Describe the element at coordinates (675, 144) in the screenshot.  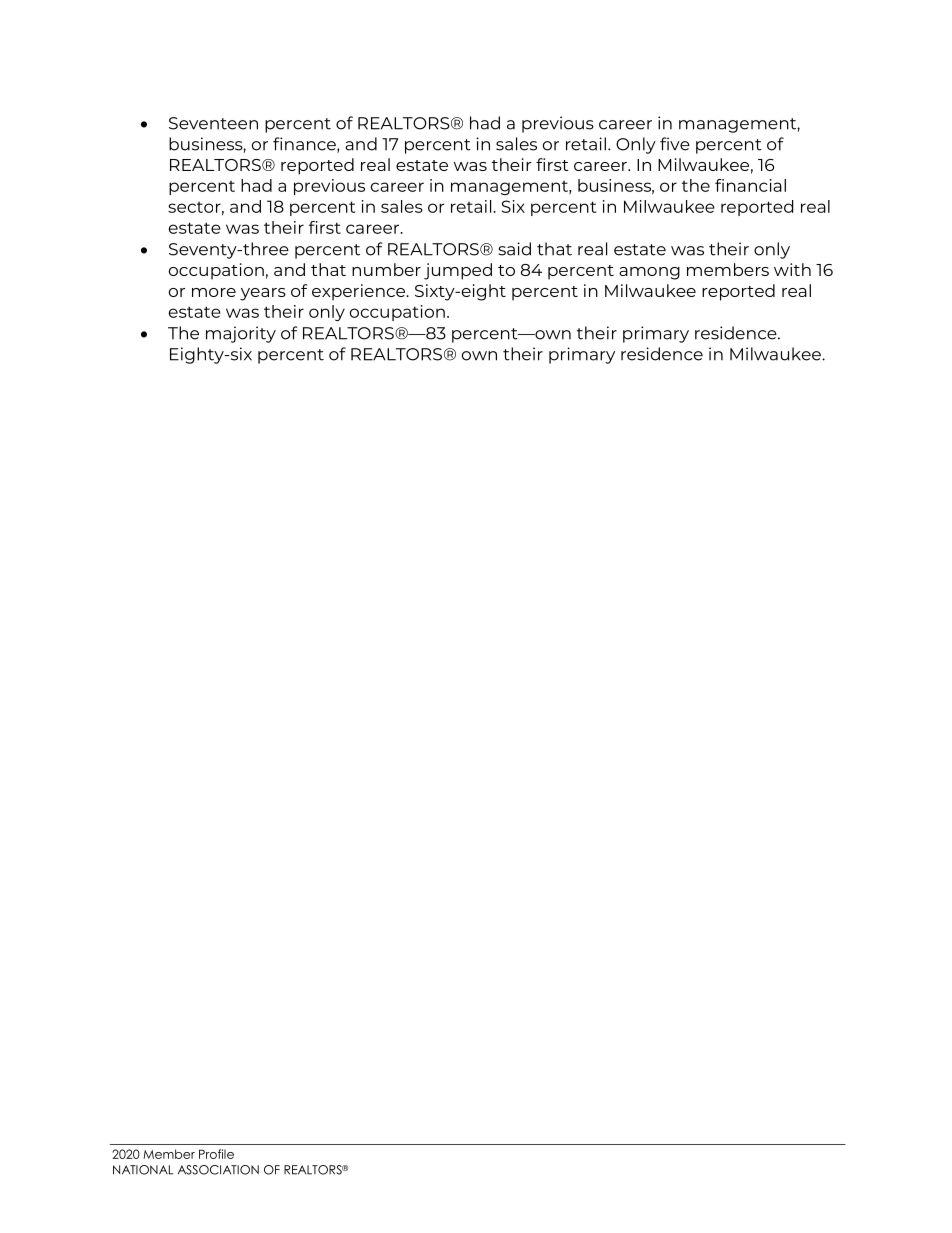
I see `five` at that location.
